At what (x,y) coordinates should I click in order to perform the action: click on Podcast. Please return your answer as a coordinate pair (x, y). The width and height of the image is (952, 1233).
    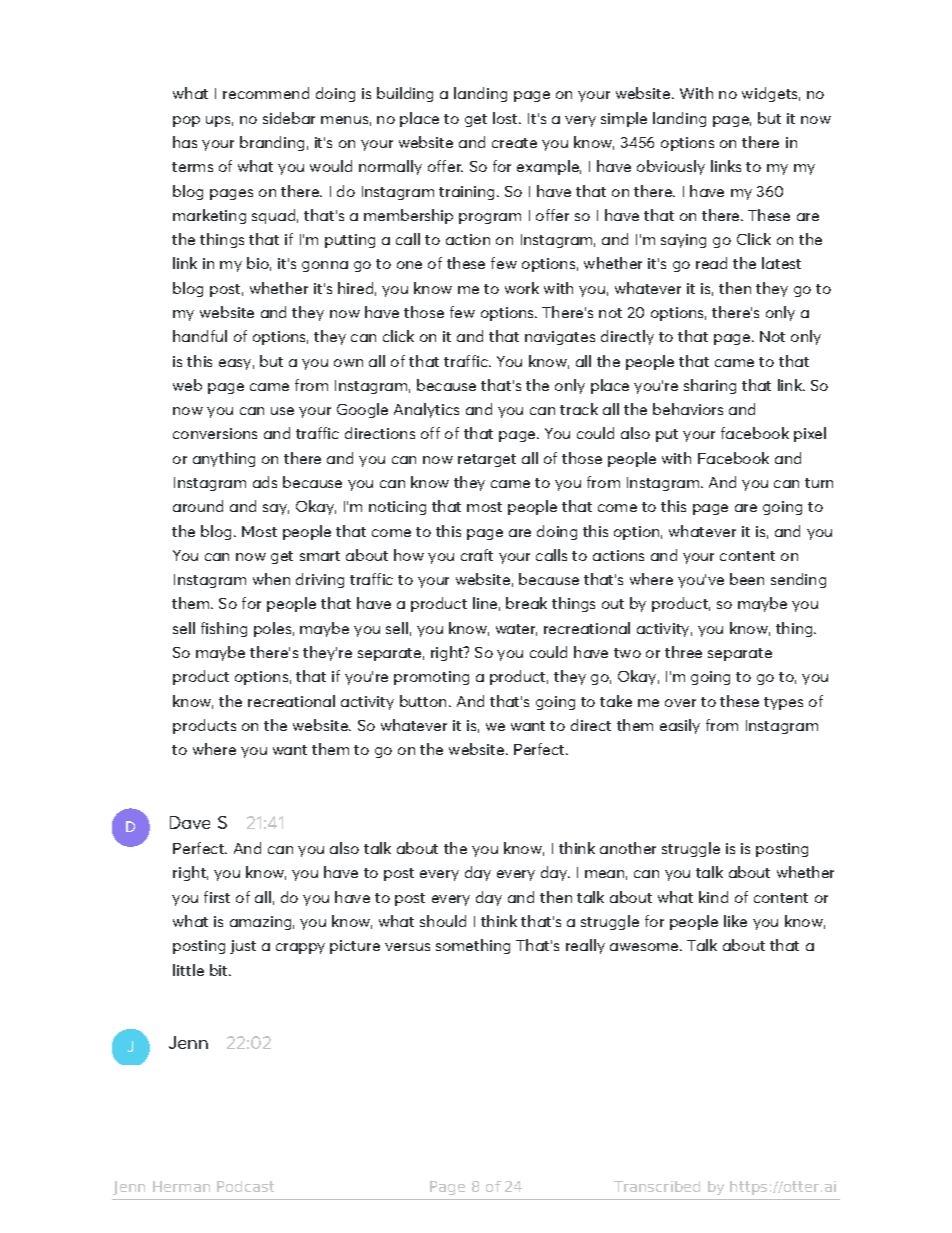
    Looking at the image, I should click on (245, 1186).
